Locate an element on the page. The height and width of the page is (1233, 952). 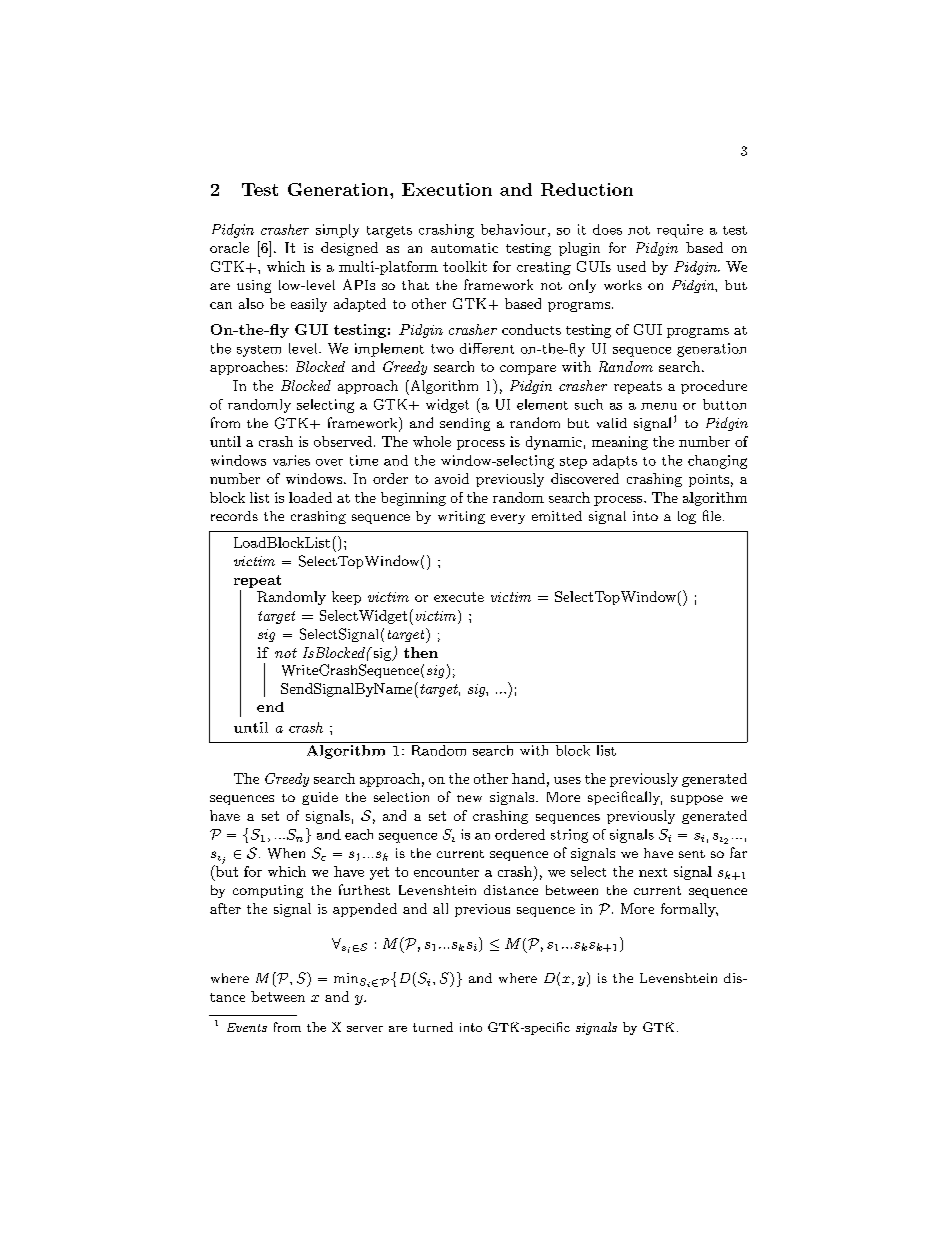
Events is located at coordinates (247, 1027).
